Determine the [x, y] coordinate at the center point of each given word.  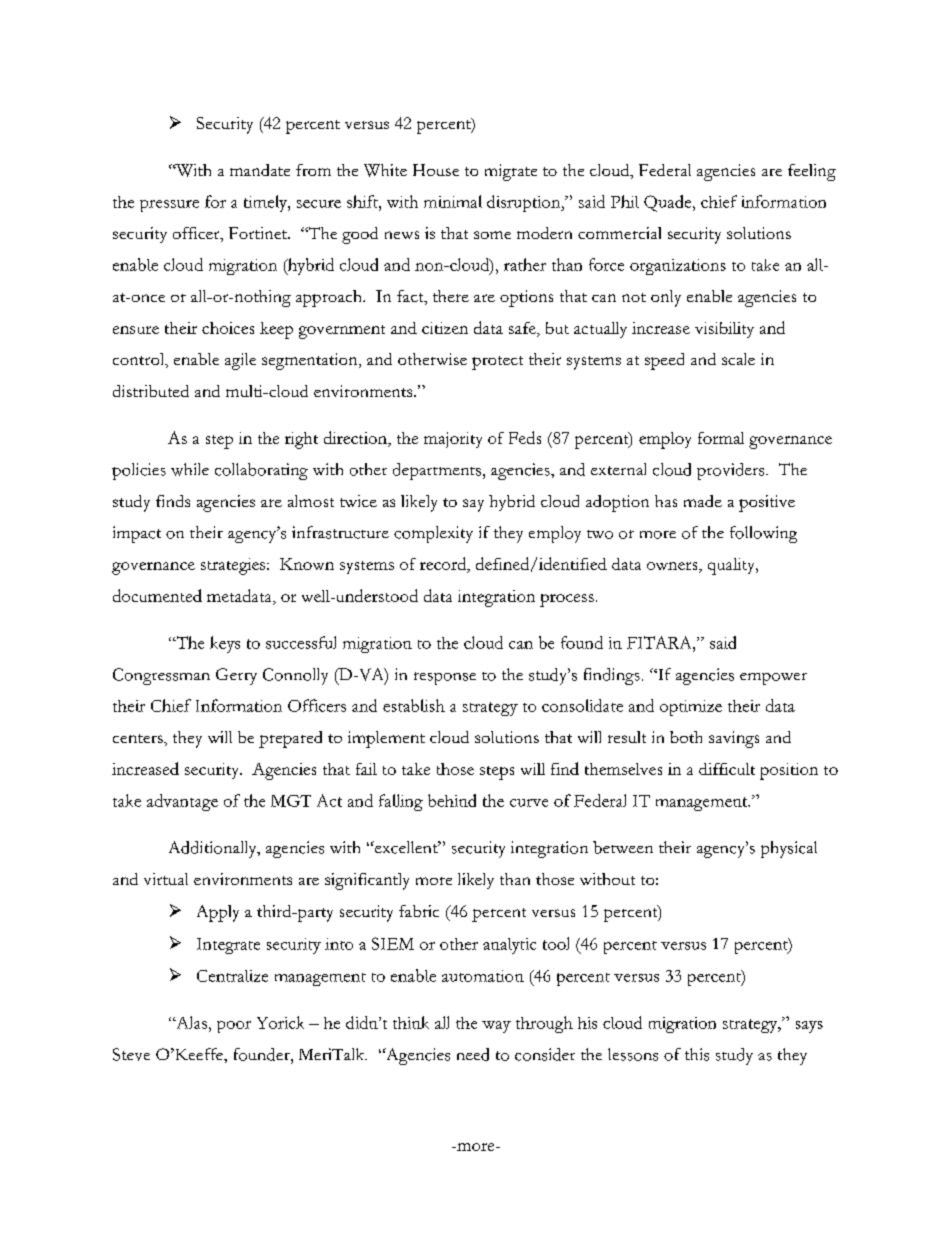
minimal [453, 201]
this [697, 1054]
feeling [812, 172]
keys [225, 644]
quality [732, 566]
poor [234, 1027]
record [444, 565]
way [496, 1027]
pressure [169, 206]
